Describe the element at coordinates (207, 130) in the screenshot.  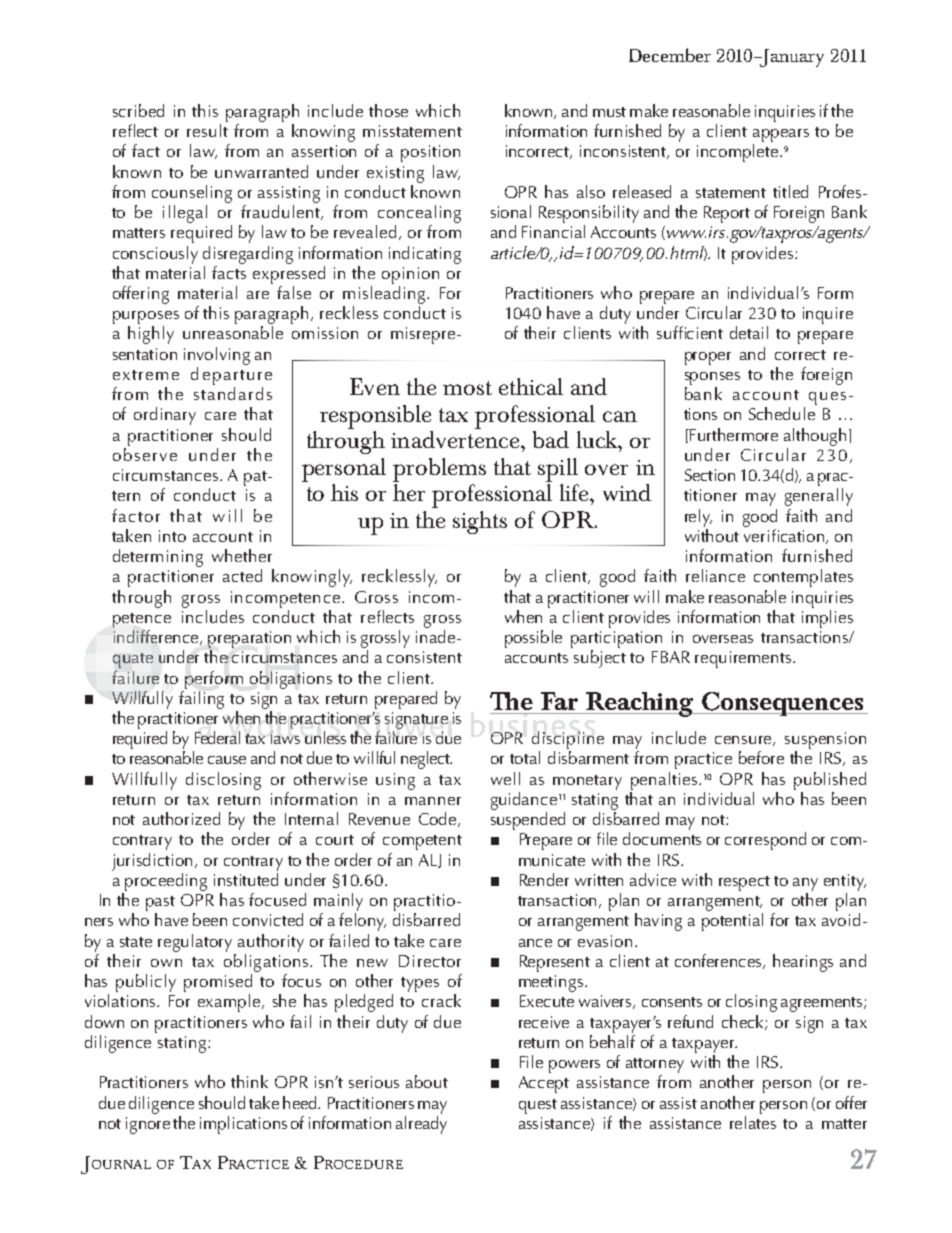
I see `result` at that location.
